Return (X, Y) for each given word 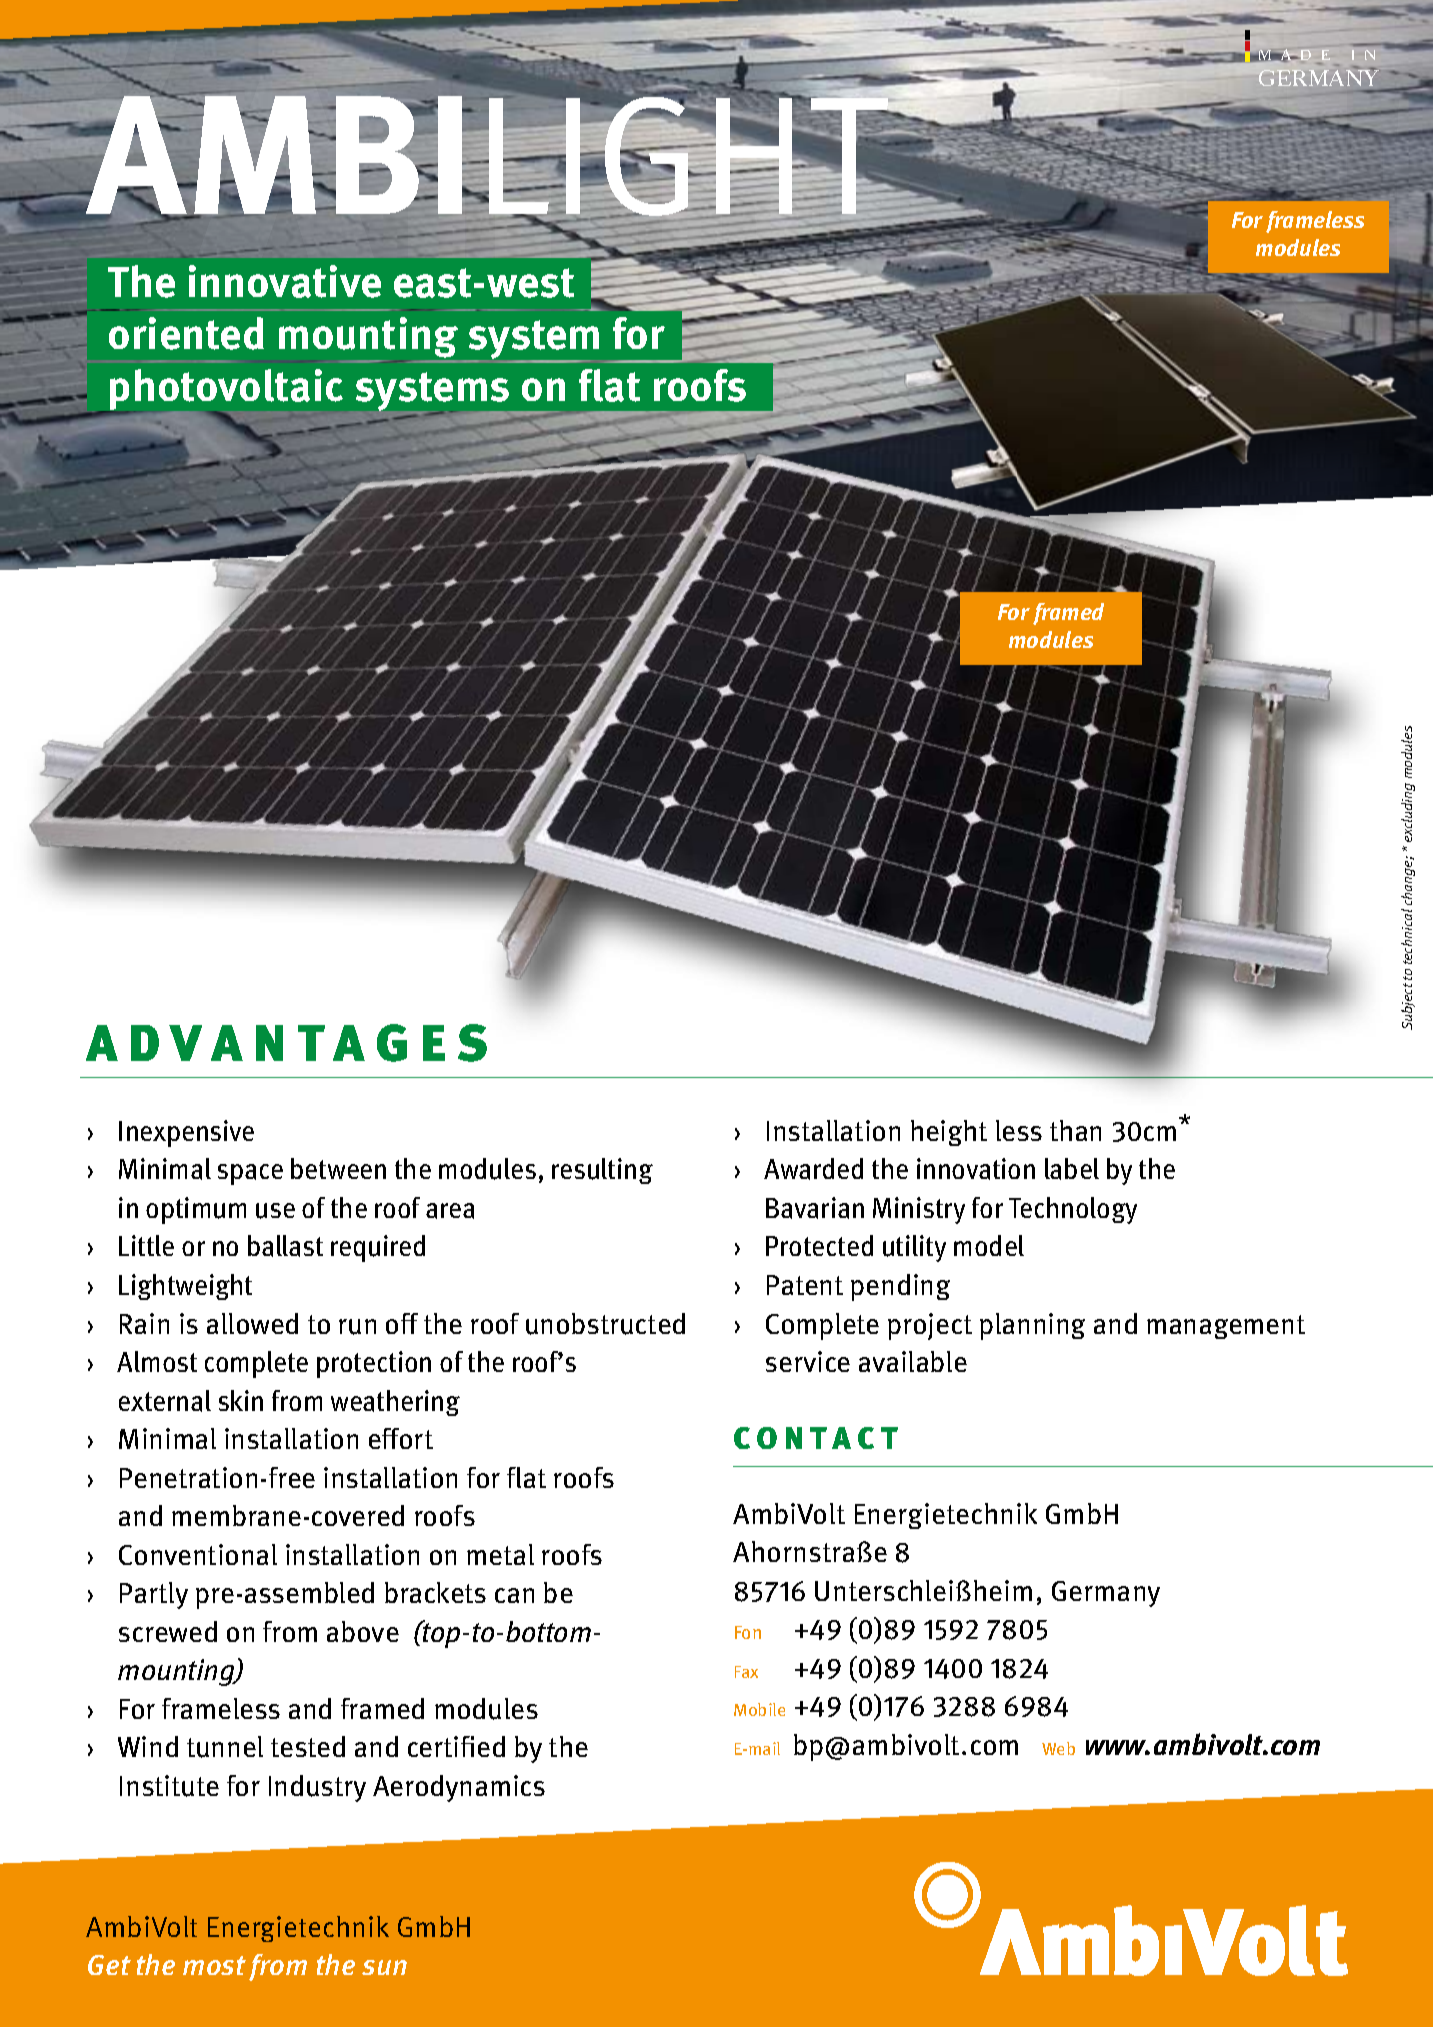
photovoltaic (225, 391)
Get (109, 1965)
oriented (186, 333)
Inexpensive (186, 1133)
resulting (602, 1171)
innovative (285, 281)
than (1075, 1130)
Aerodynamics (459, 1788)
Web (1058, 1748)
